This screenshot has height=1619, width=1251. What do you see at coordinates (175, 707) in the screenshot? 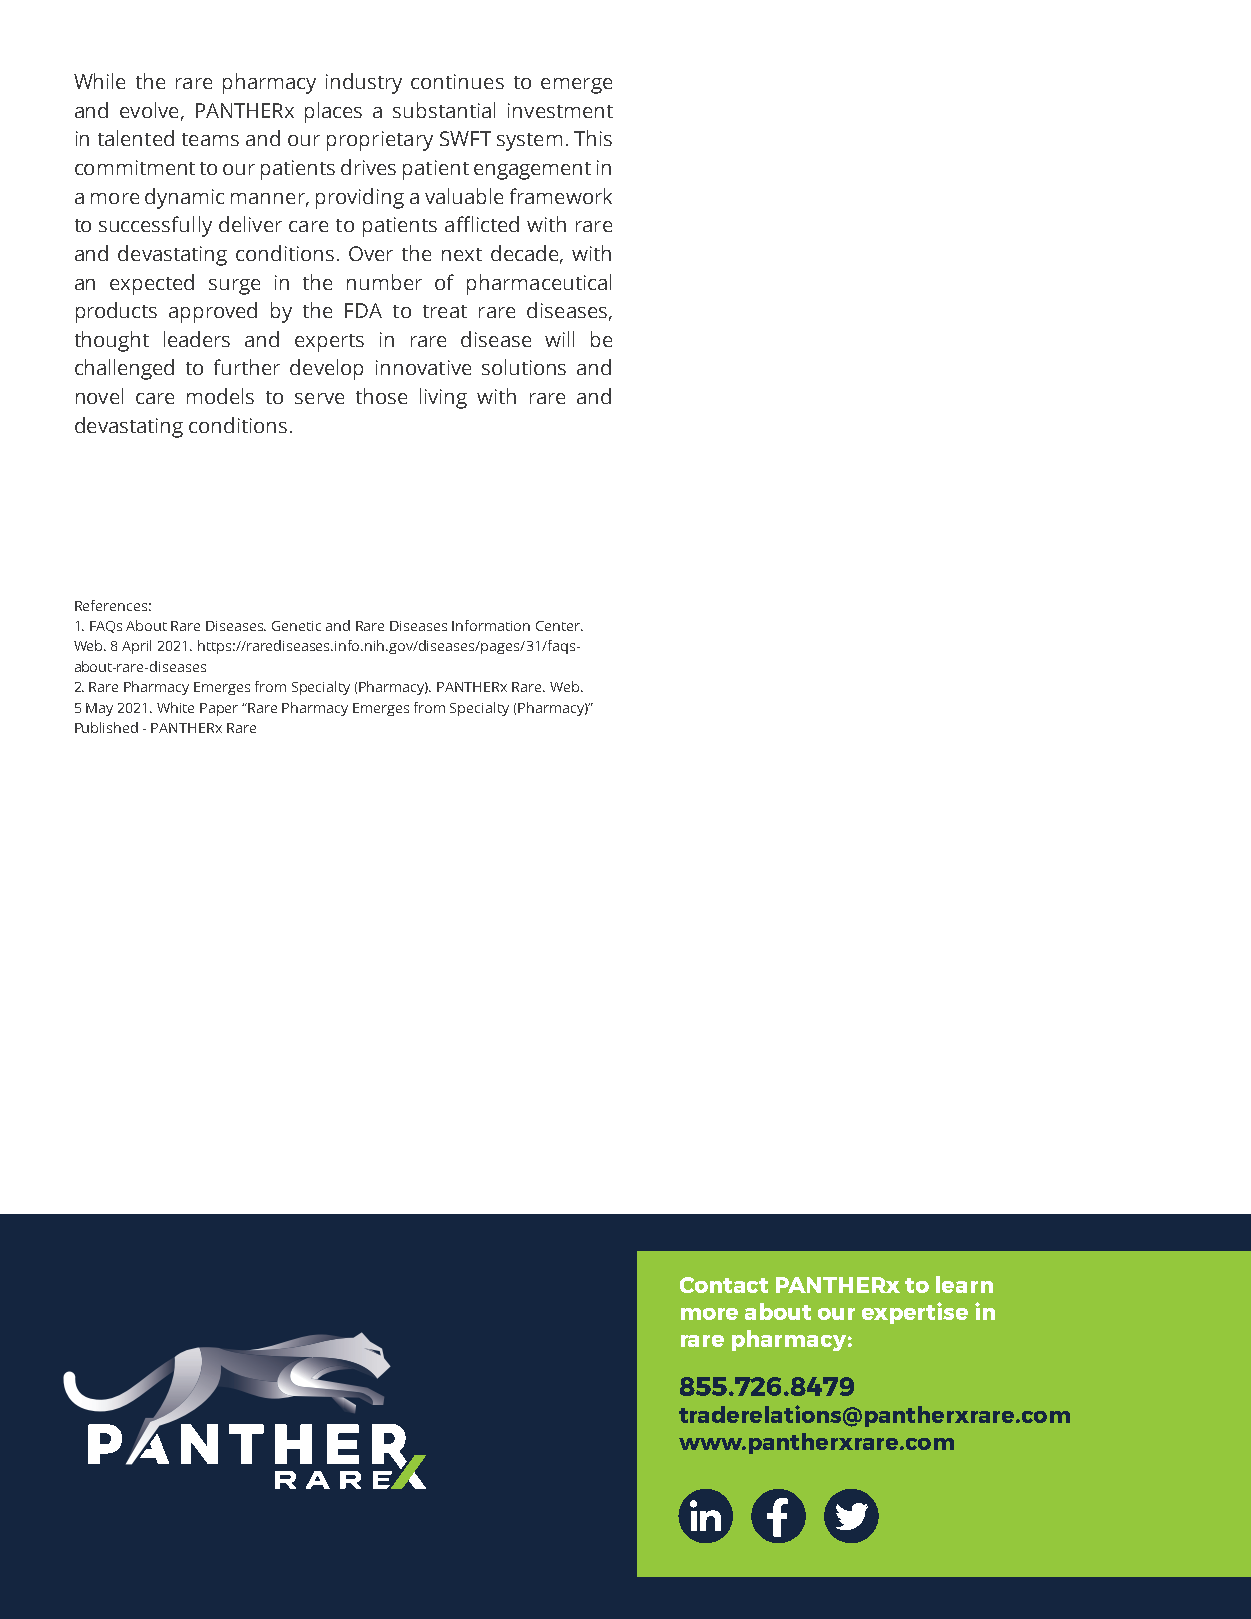
I see `White` at bounding box center [175, 707].
